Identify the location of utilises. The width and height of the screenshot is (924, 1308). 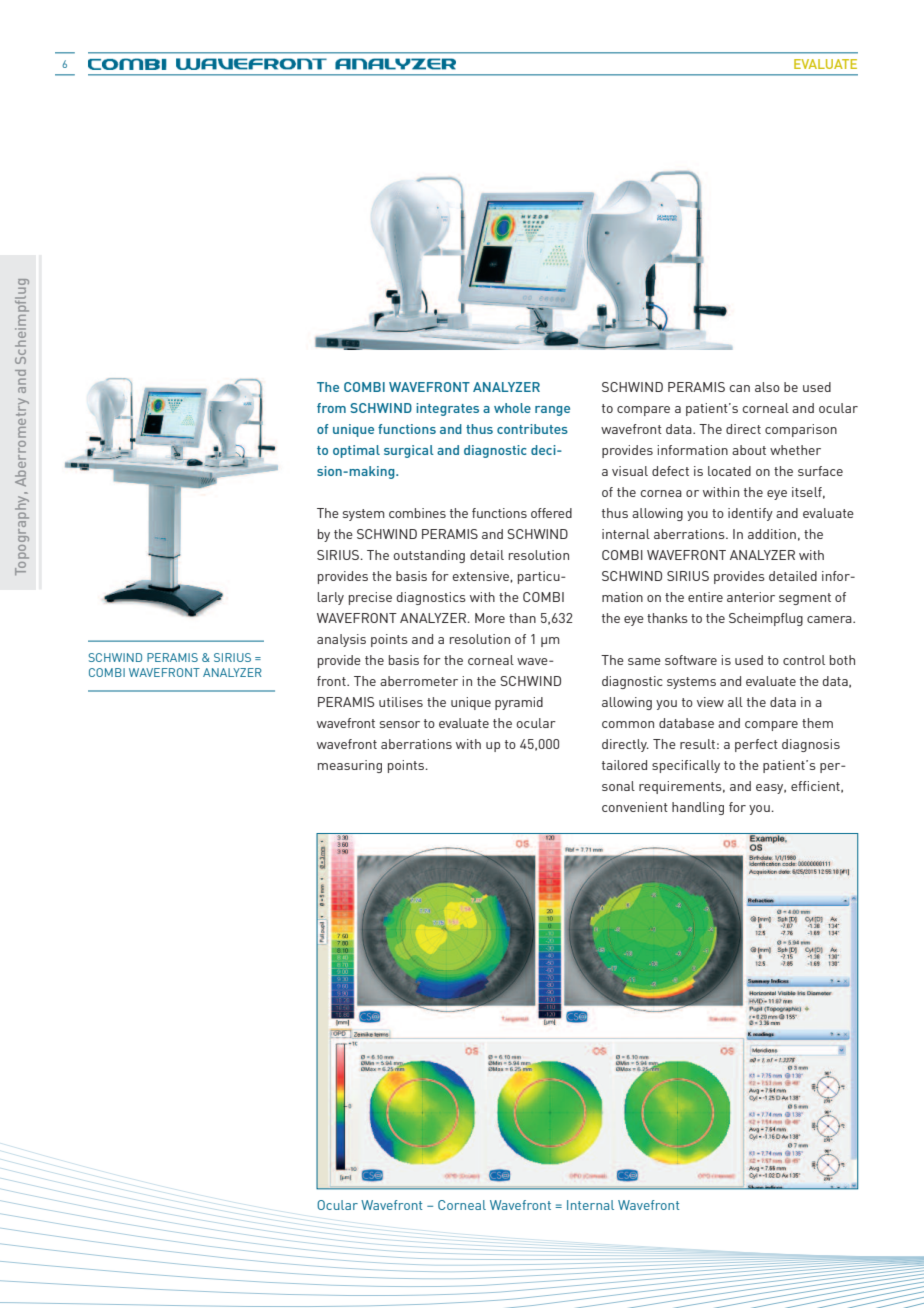
(401, 702).
